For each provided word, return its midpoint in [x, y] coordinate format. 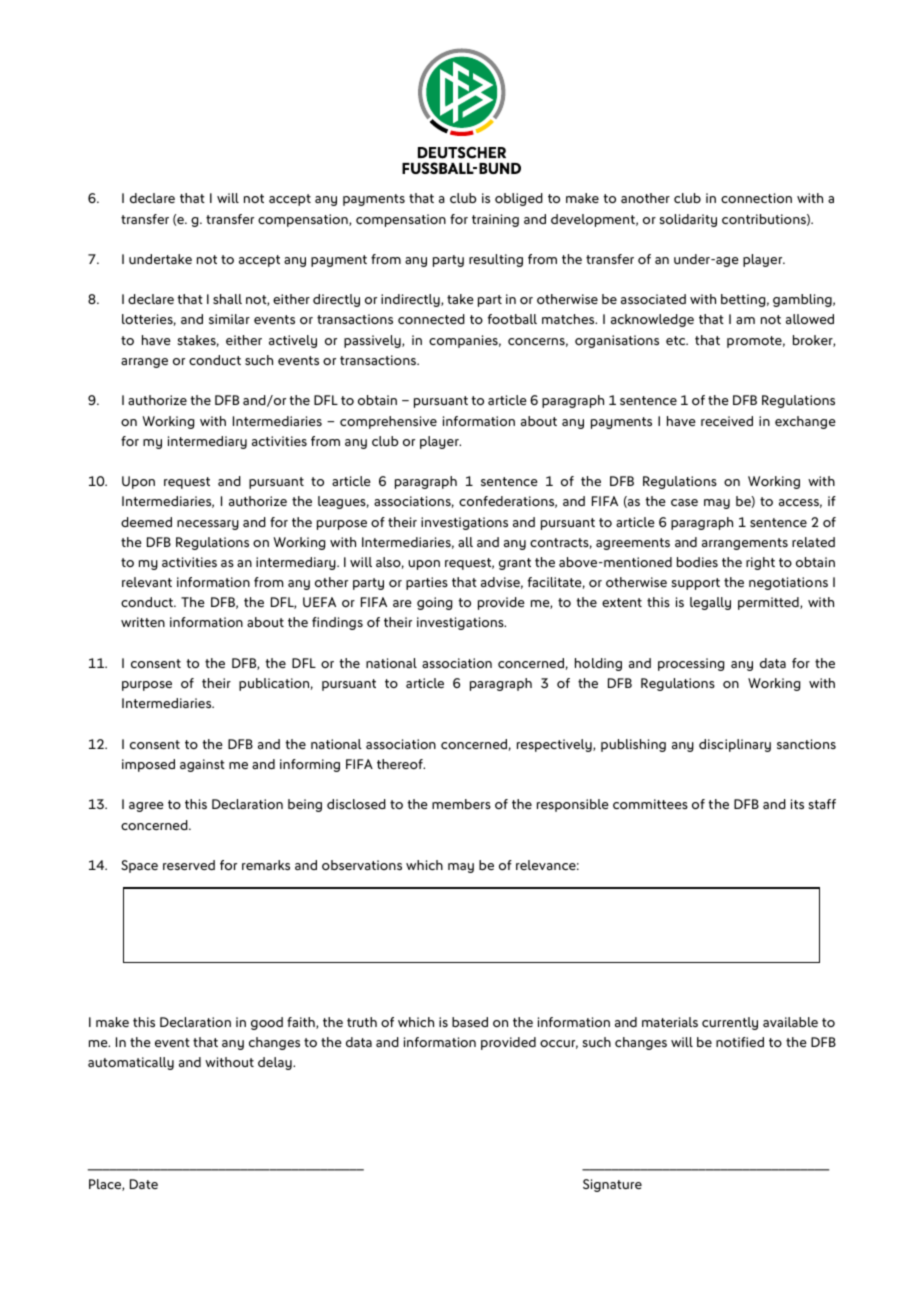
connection [756, 198]
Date [144, 1184]
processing [691, 664]
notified [740, 1042]
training [495, 220]
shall [227, 299]
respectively [555, 745]
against [202, 765]
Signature [612, 1185]
